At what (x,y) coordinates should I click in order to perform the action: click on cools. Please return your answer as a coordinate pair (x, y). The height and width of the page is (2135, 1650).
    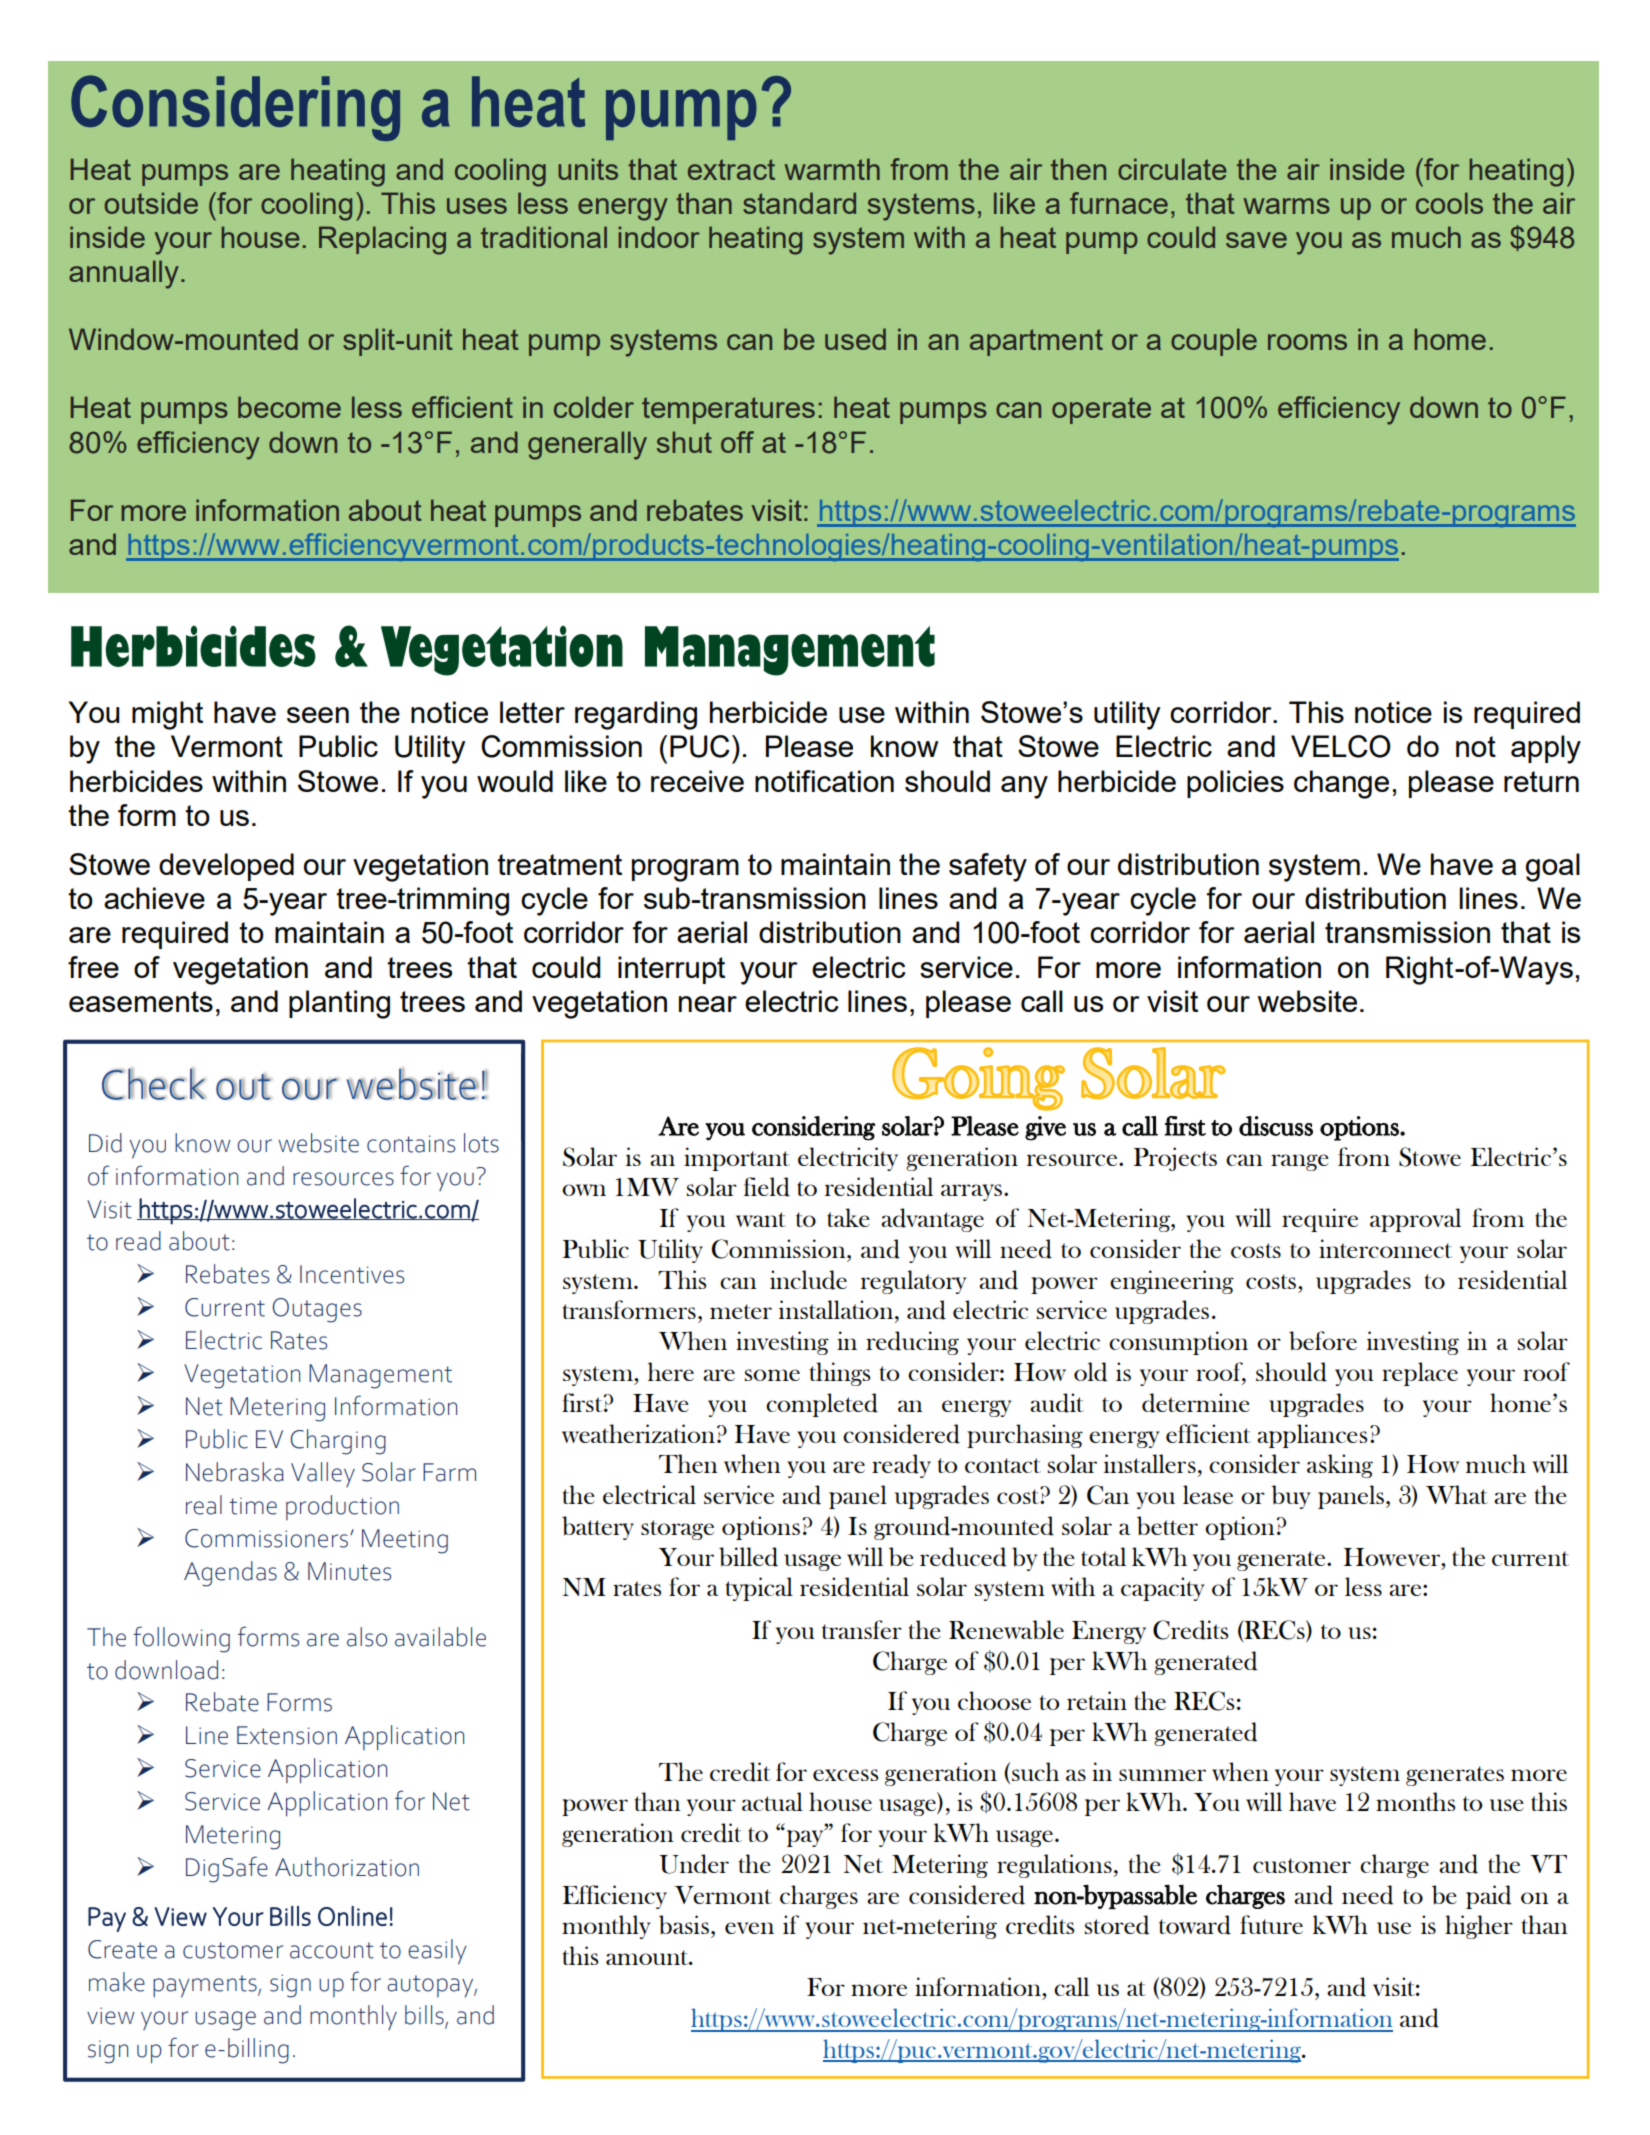
    Looking at the image, I should click on (1449, 203).
